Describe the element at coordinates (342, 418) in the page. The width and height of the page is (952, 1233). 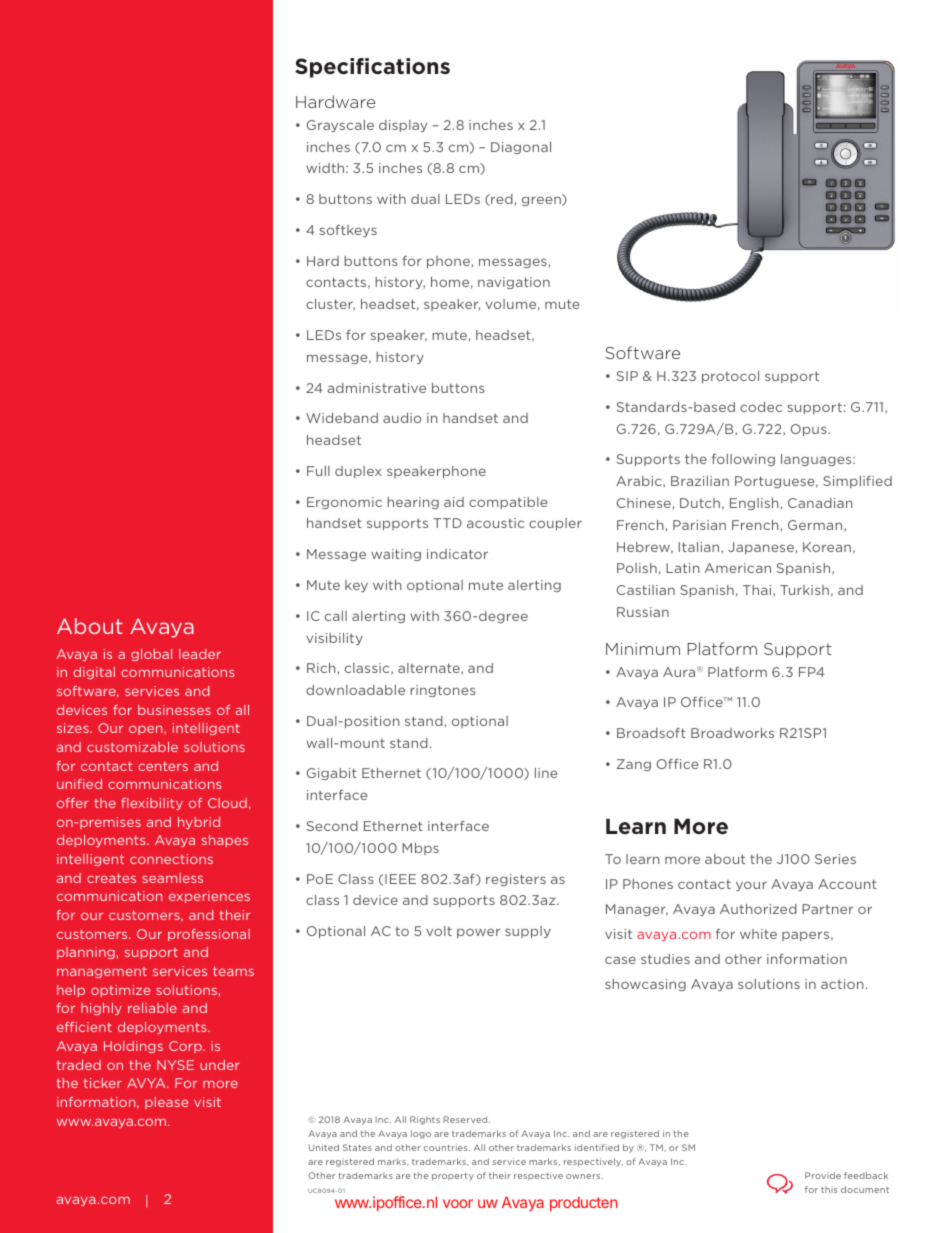
I see `Wideband` at that location.
